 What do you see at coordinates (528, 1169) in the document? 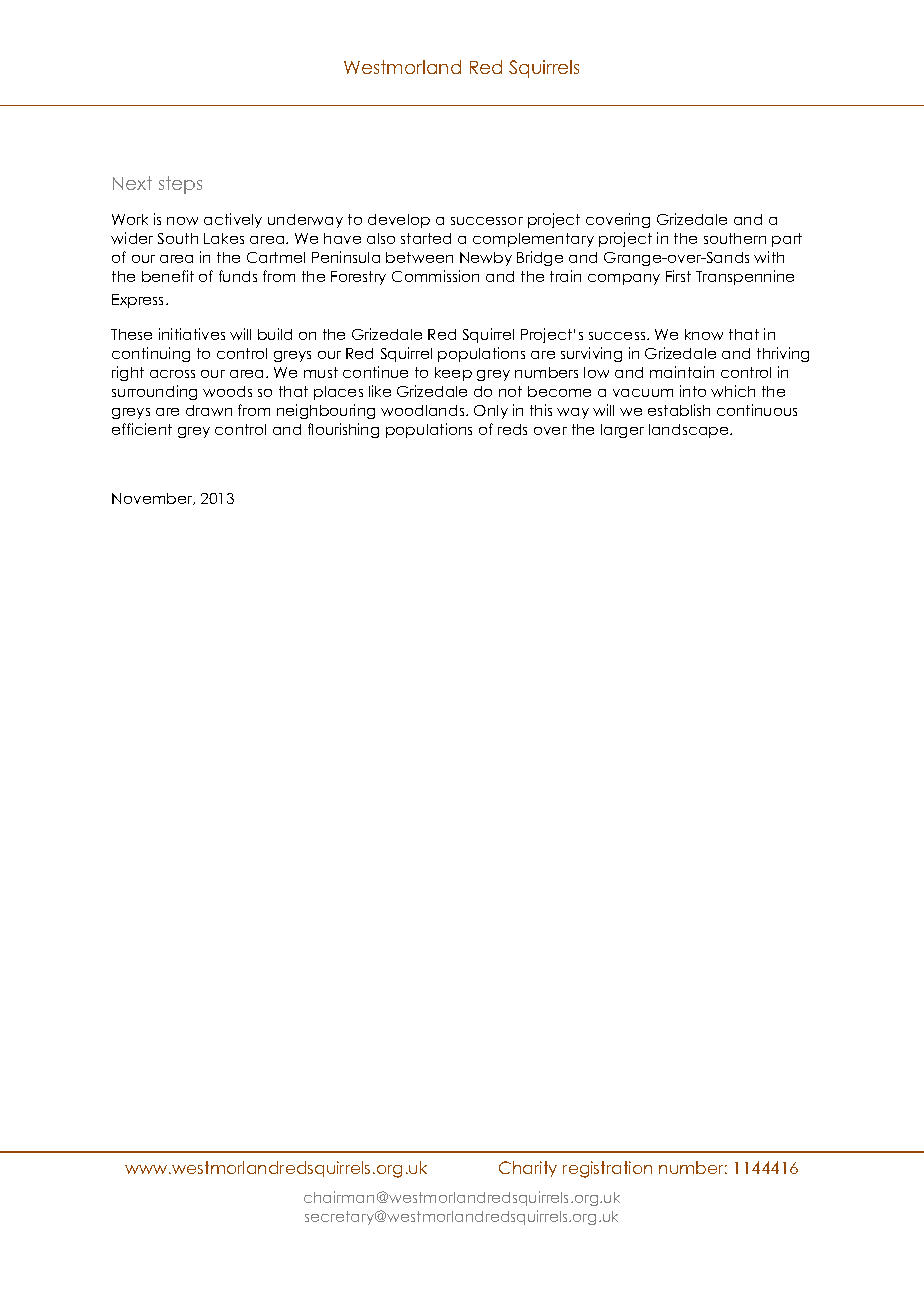
I see `Charity` at bounding box center [528, 1169].
